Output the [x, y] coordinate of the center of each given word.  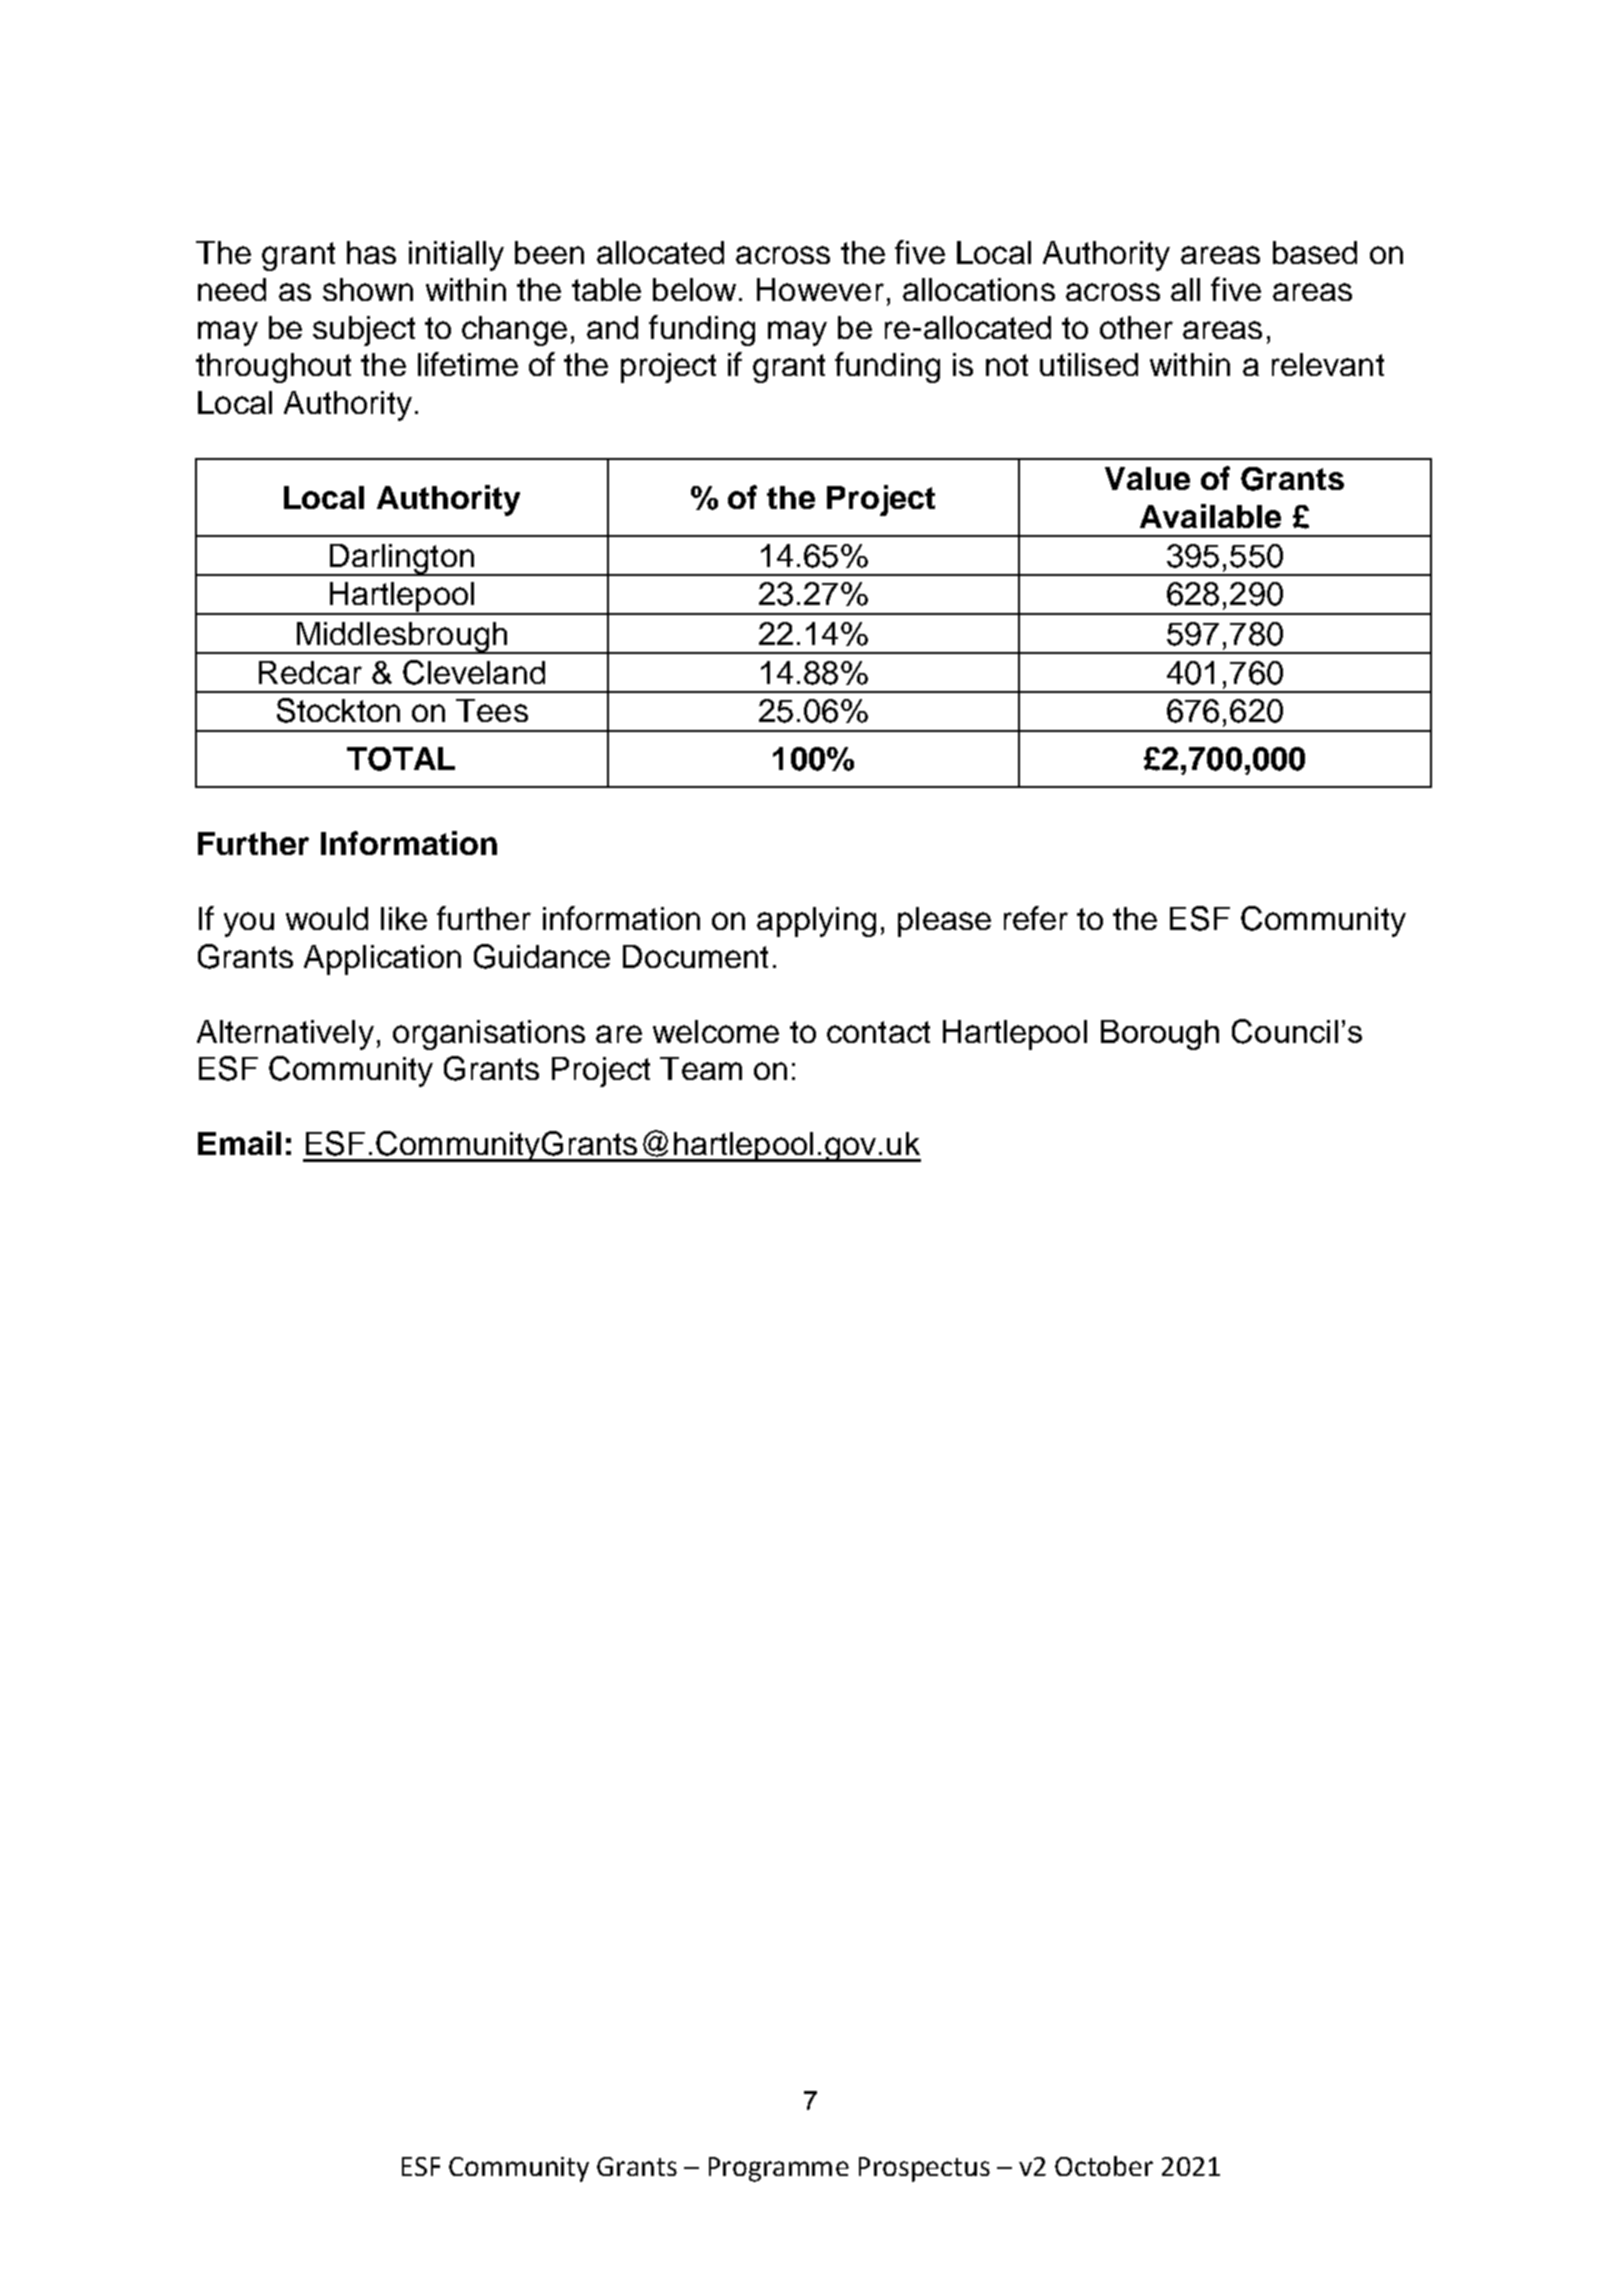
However [820, 289]
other [1136, 327]
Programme [779, 2169]
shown [368, 289]
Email [239, 1143]
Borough [1160, 1035]
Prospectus [924, 2169]
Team [701, 1068]
